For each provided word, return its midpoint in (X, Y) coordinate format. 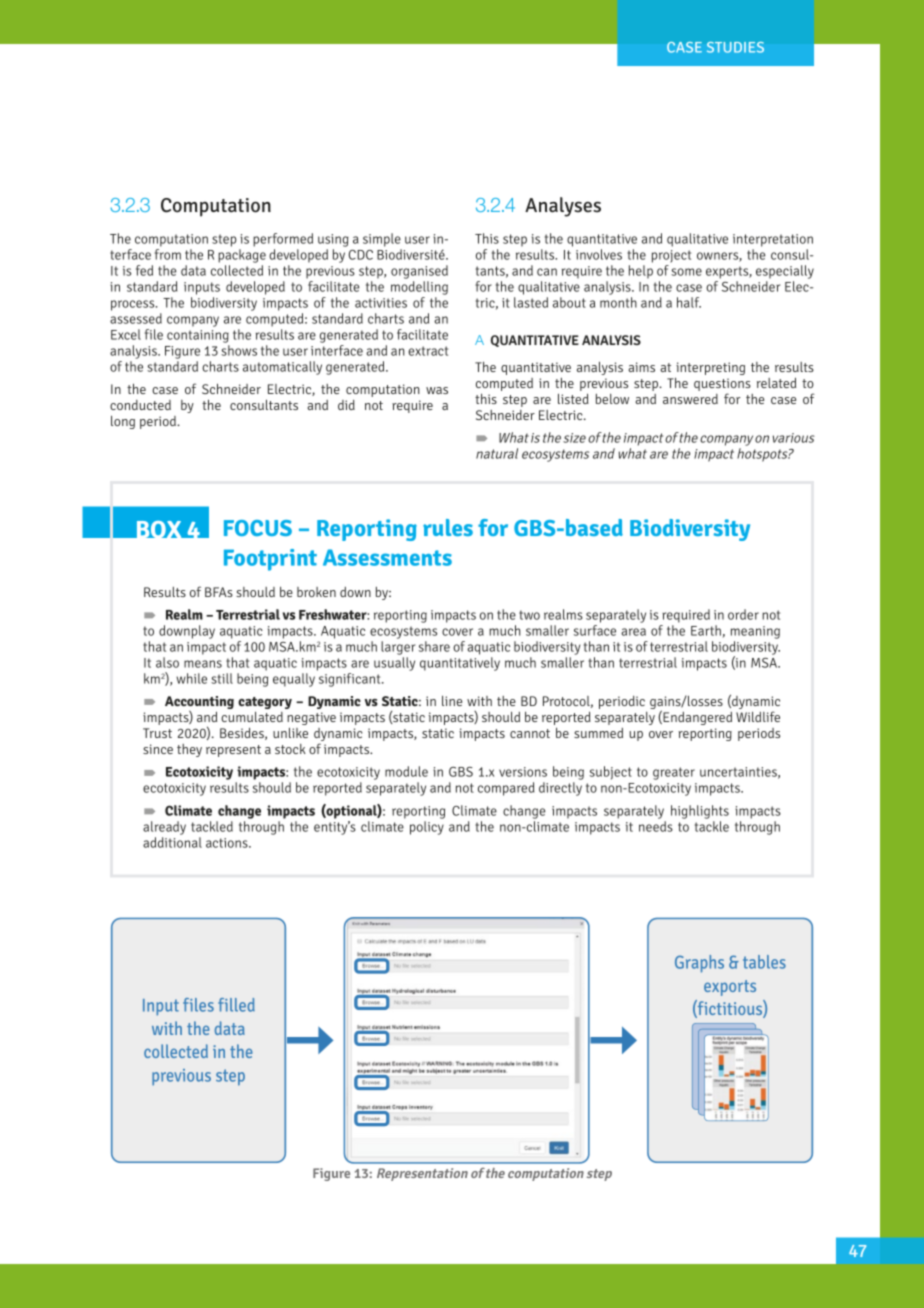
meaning (755, 632)
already (164, 828)
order (743, 614)
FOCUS (258, 528)
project (671, 256)
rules (448, 527)
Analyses (563, 207)
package (242, 256)
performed (283, 240)
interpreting (710, 370)
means (203, 664)
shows (239, 350)
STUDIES (735, 47)
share (434, 646)
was (437, 390)
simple (382, 240)
